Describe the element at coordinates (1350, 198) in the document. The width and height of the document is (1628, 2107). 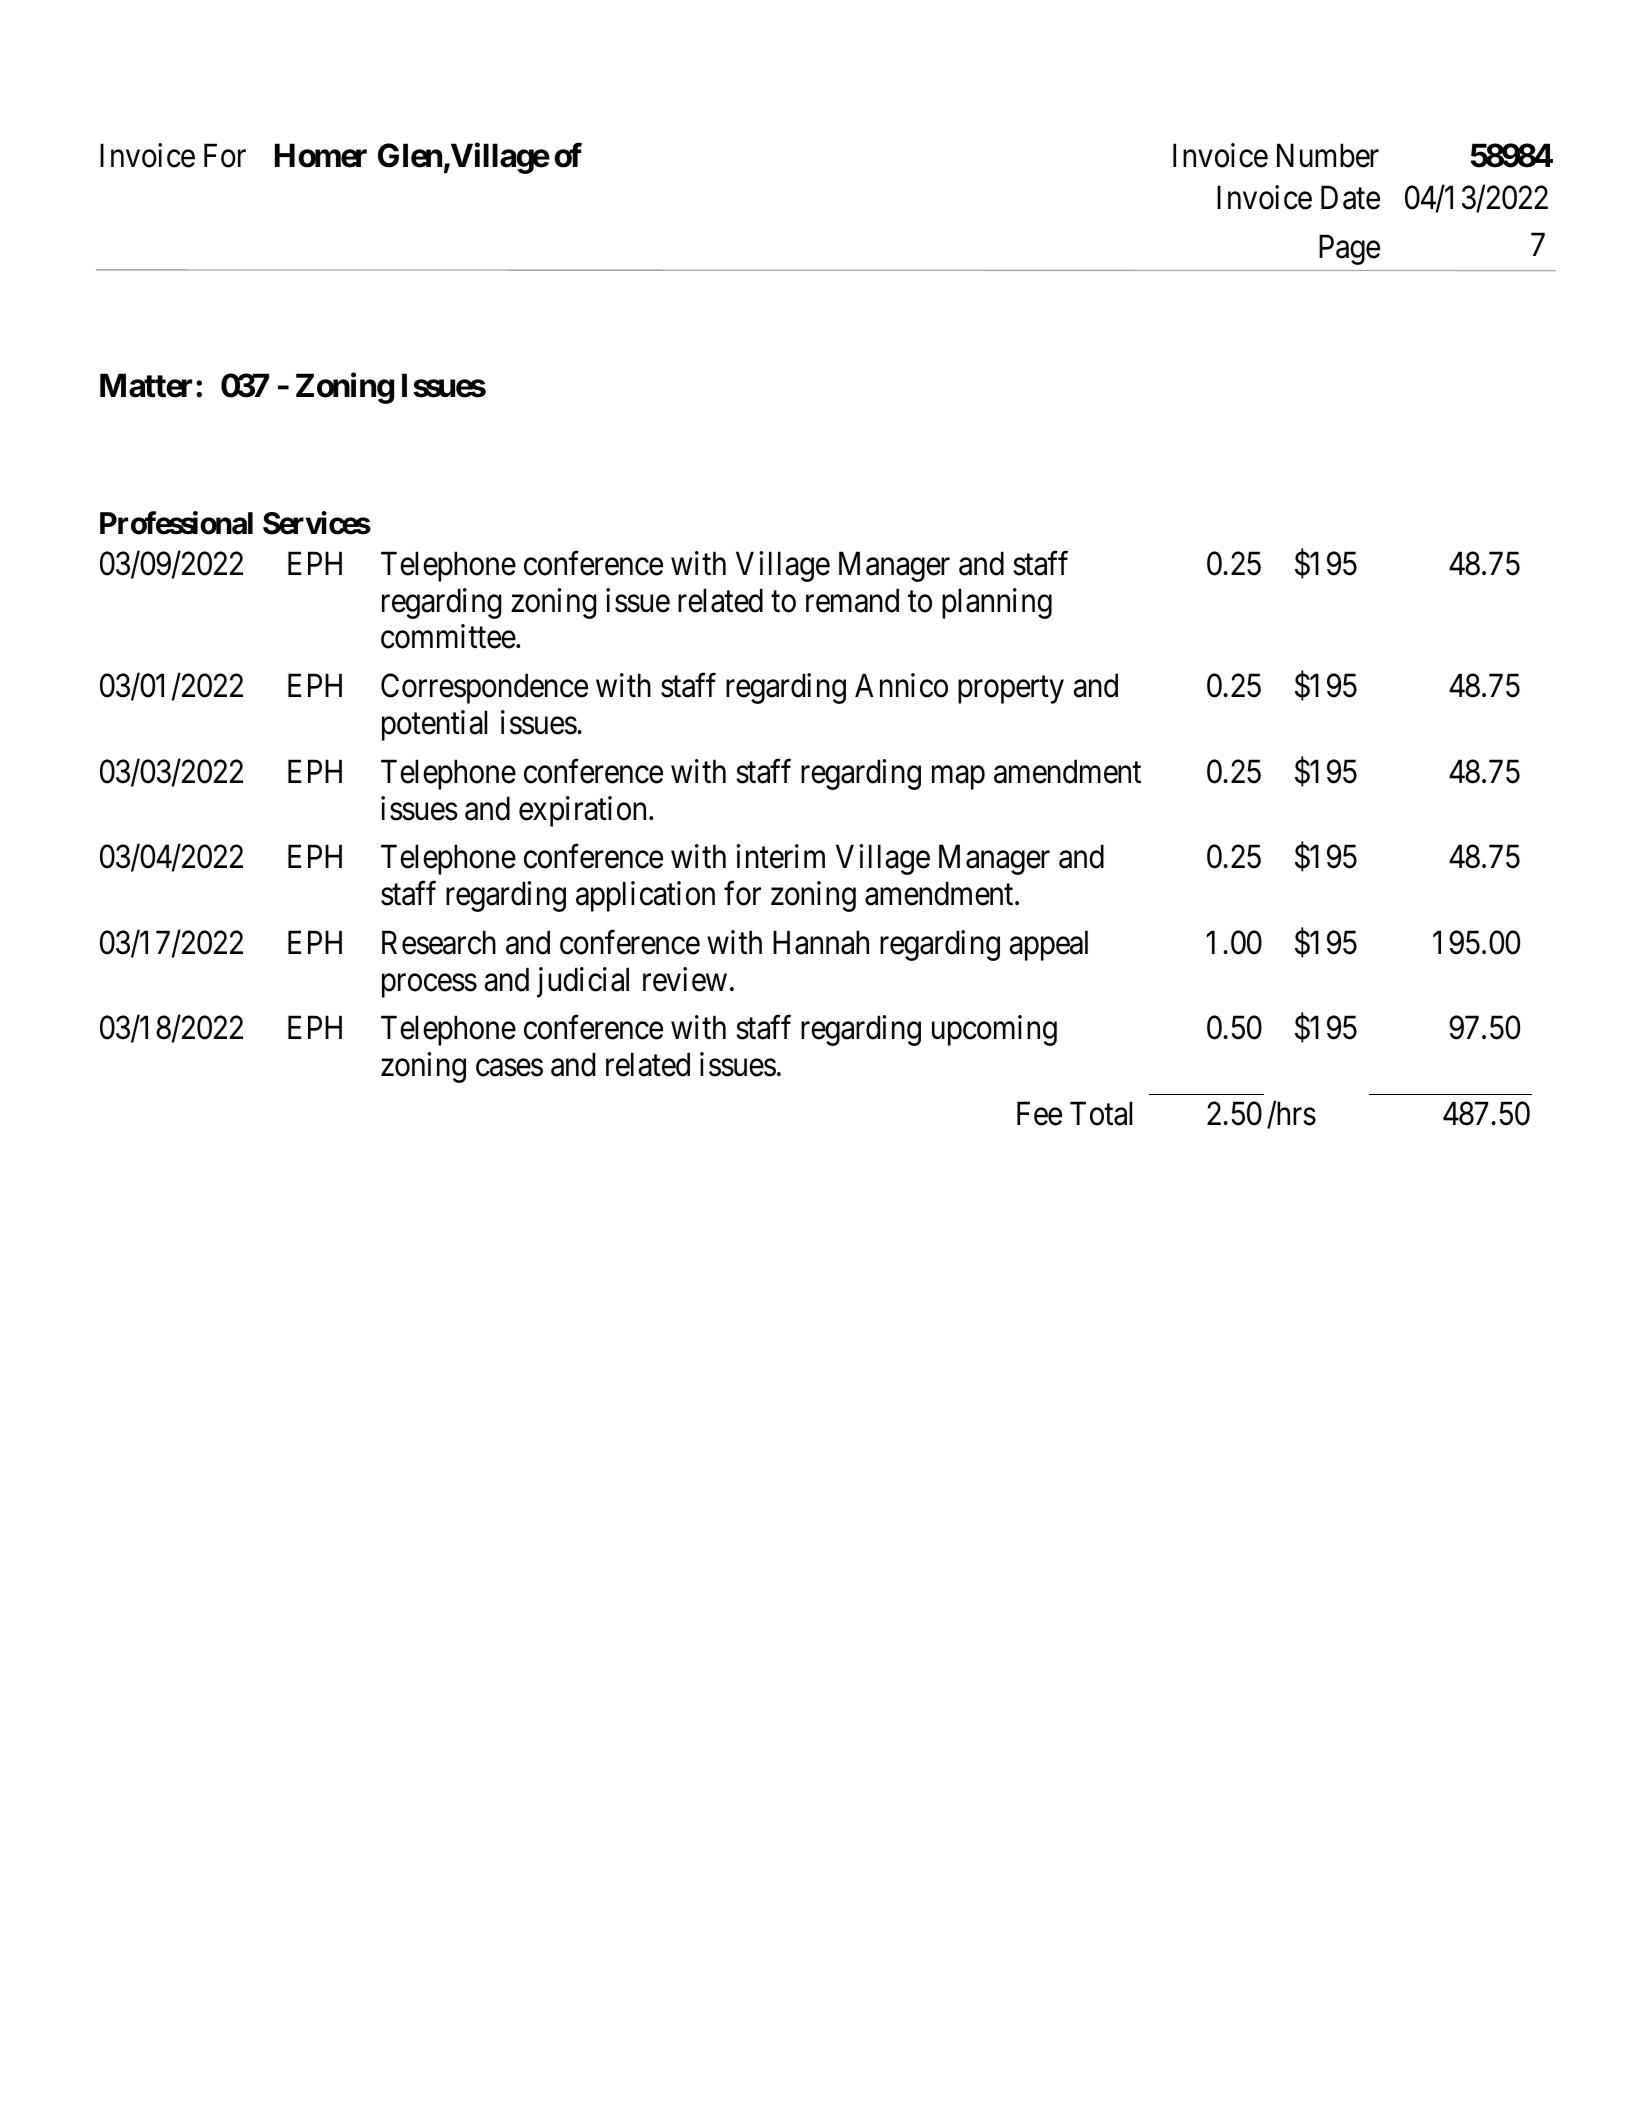
I see `Date` at that location.
